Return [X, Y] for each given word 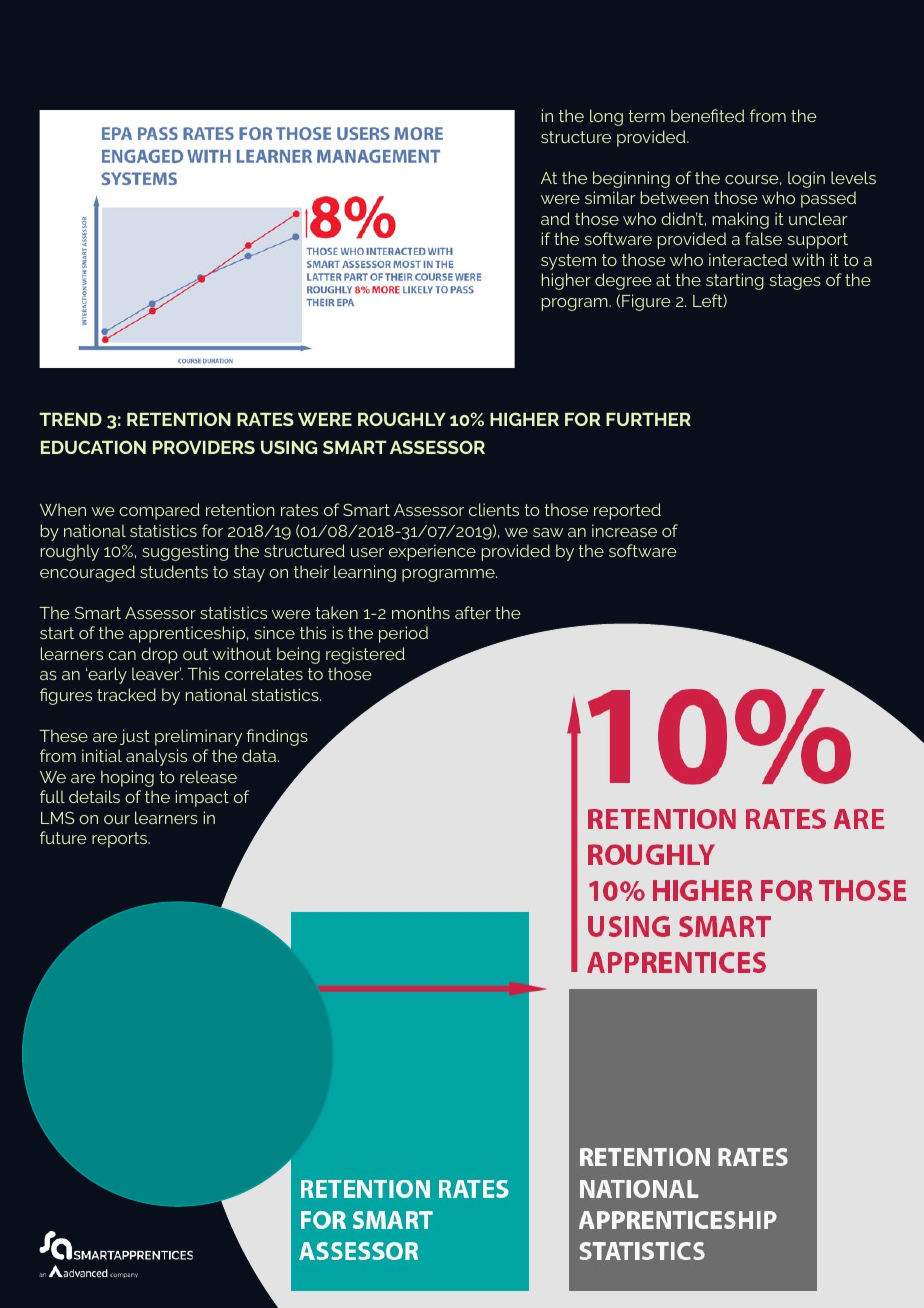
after [473, 612]
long [606, 117]
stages [795, 282]
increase [624, 530]
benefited [707, 115]
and [555, 218]
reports [121, 840]
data [260, 755]
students [174, 571]
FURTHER [648, 419]
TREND [71, 419]
